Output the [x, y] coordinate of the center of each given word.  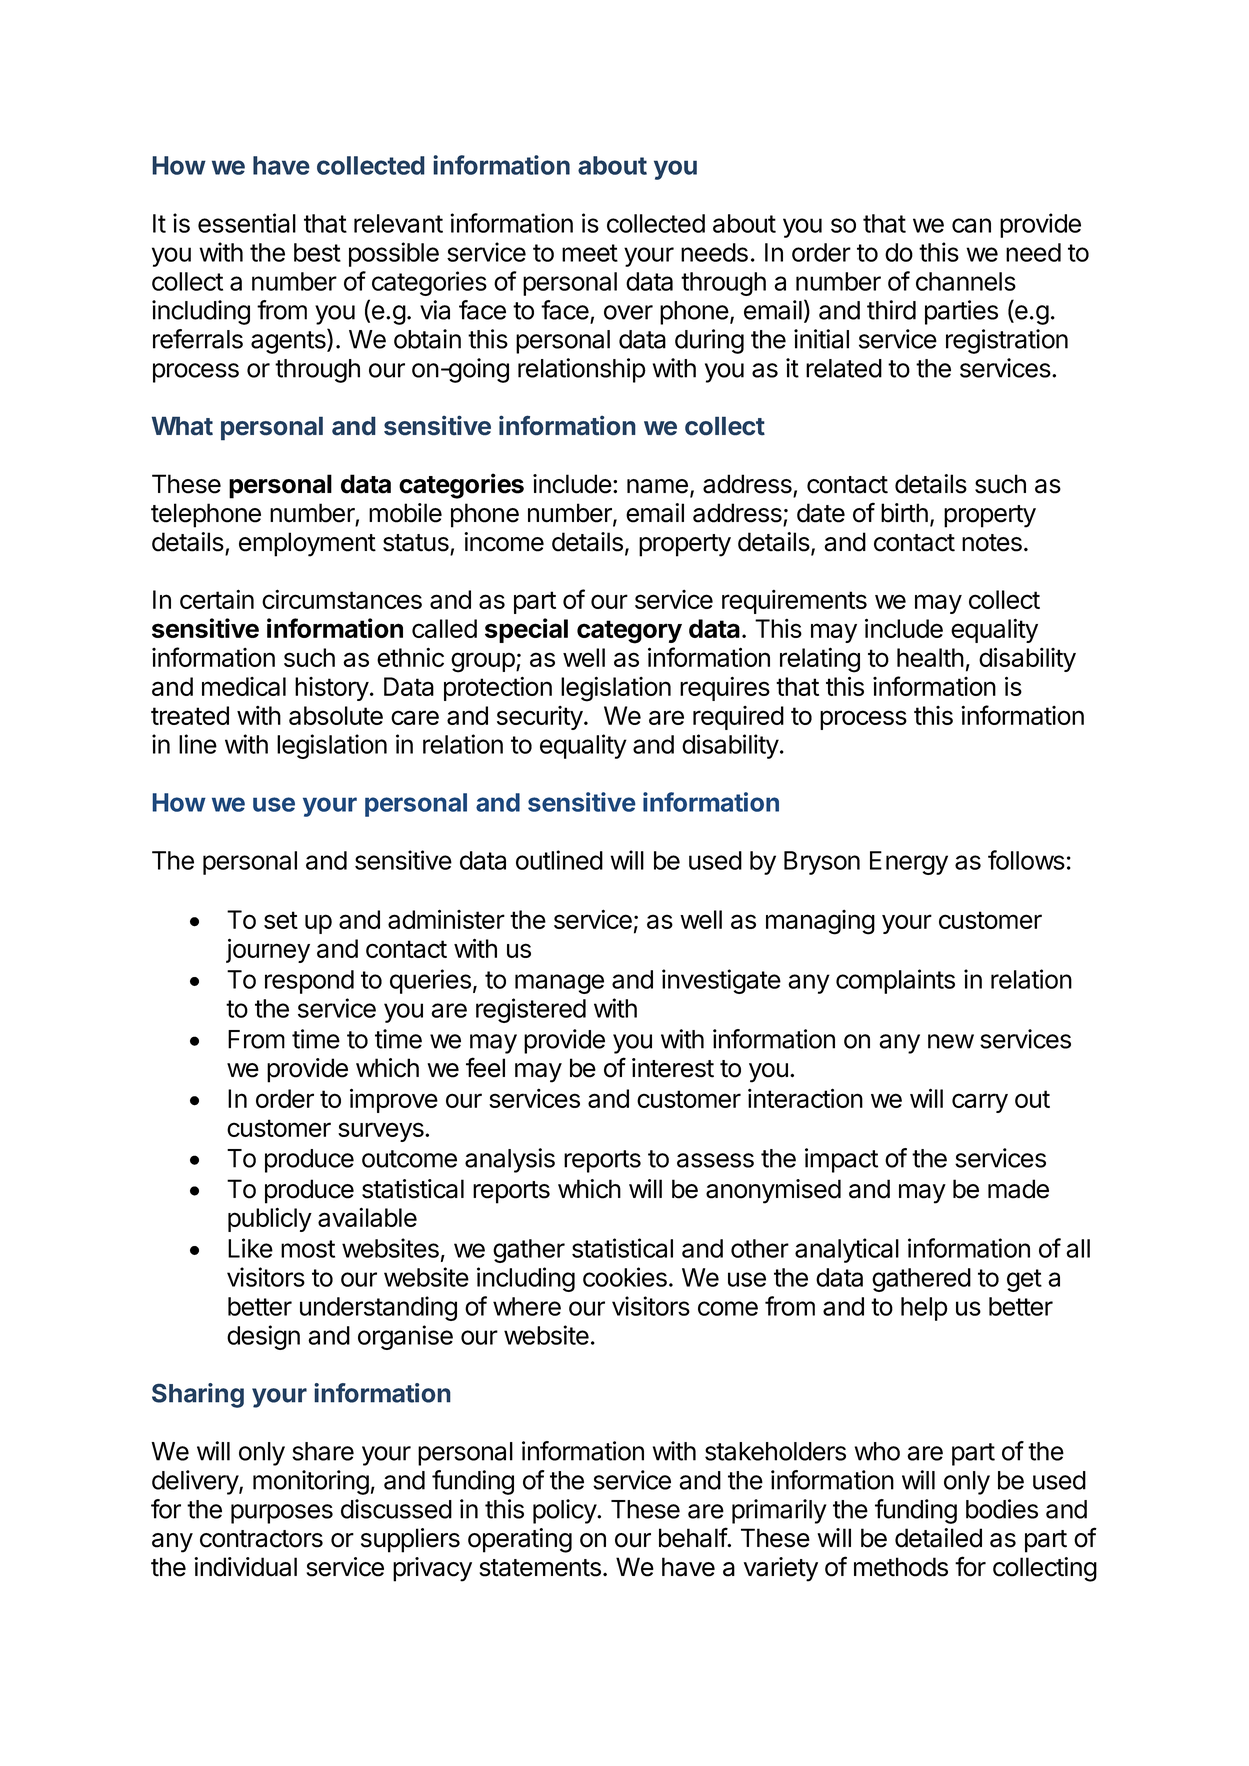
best [317, 252]
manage [559, 984]
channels [966, 281]
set [281, 920]
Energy [909, 863]
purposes [282, 1514]
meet [590, 253]
